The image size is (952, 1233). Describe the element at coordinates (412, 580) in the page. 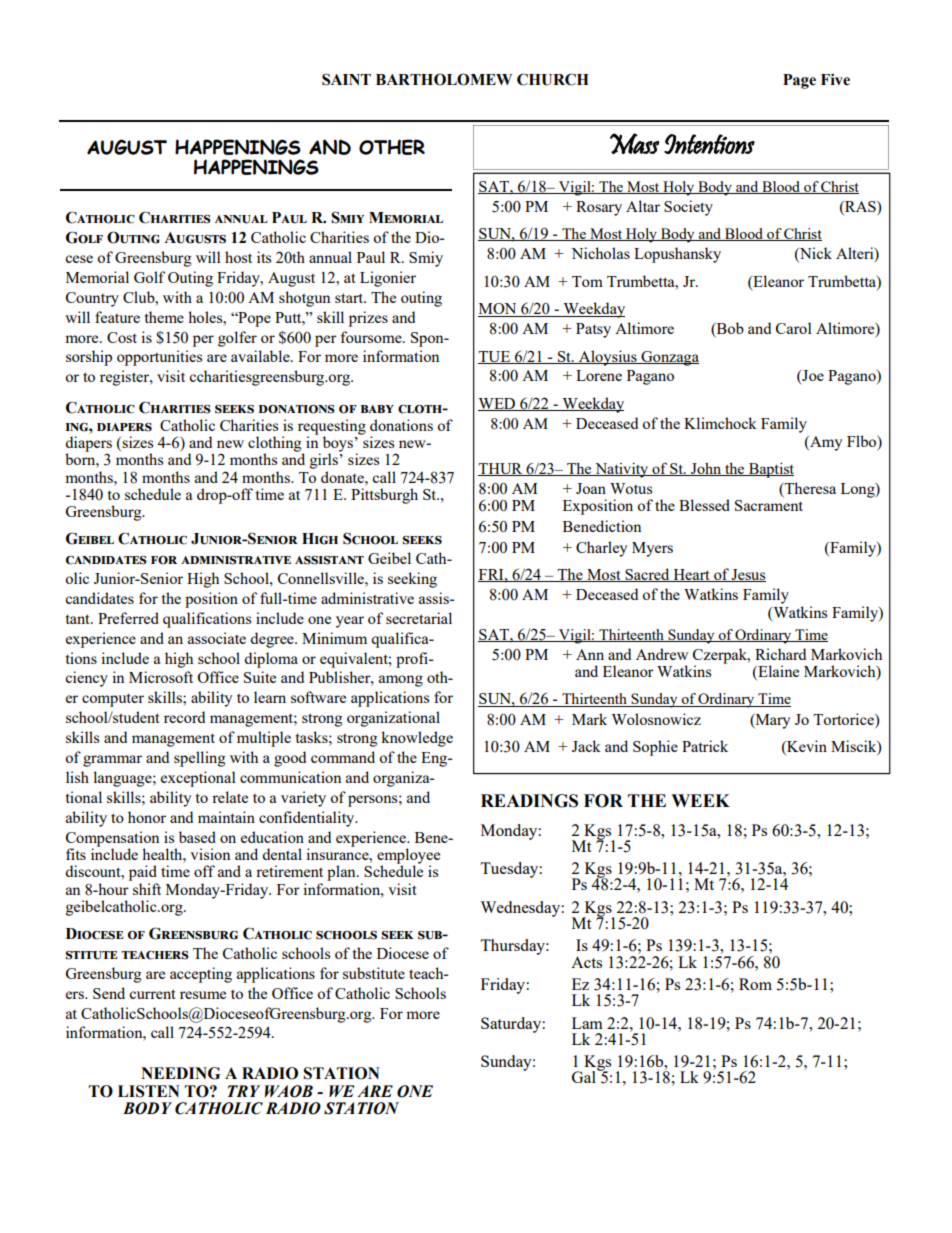

I see `seeking` at that location.
